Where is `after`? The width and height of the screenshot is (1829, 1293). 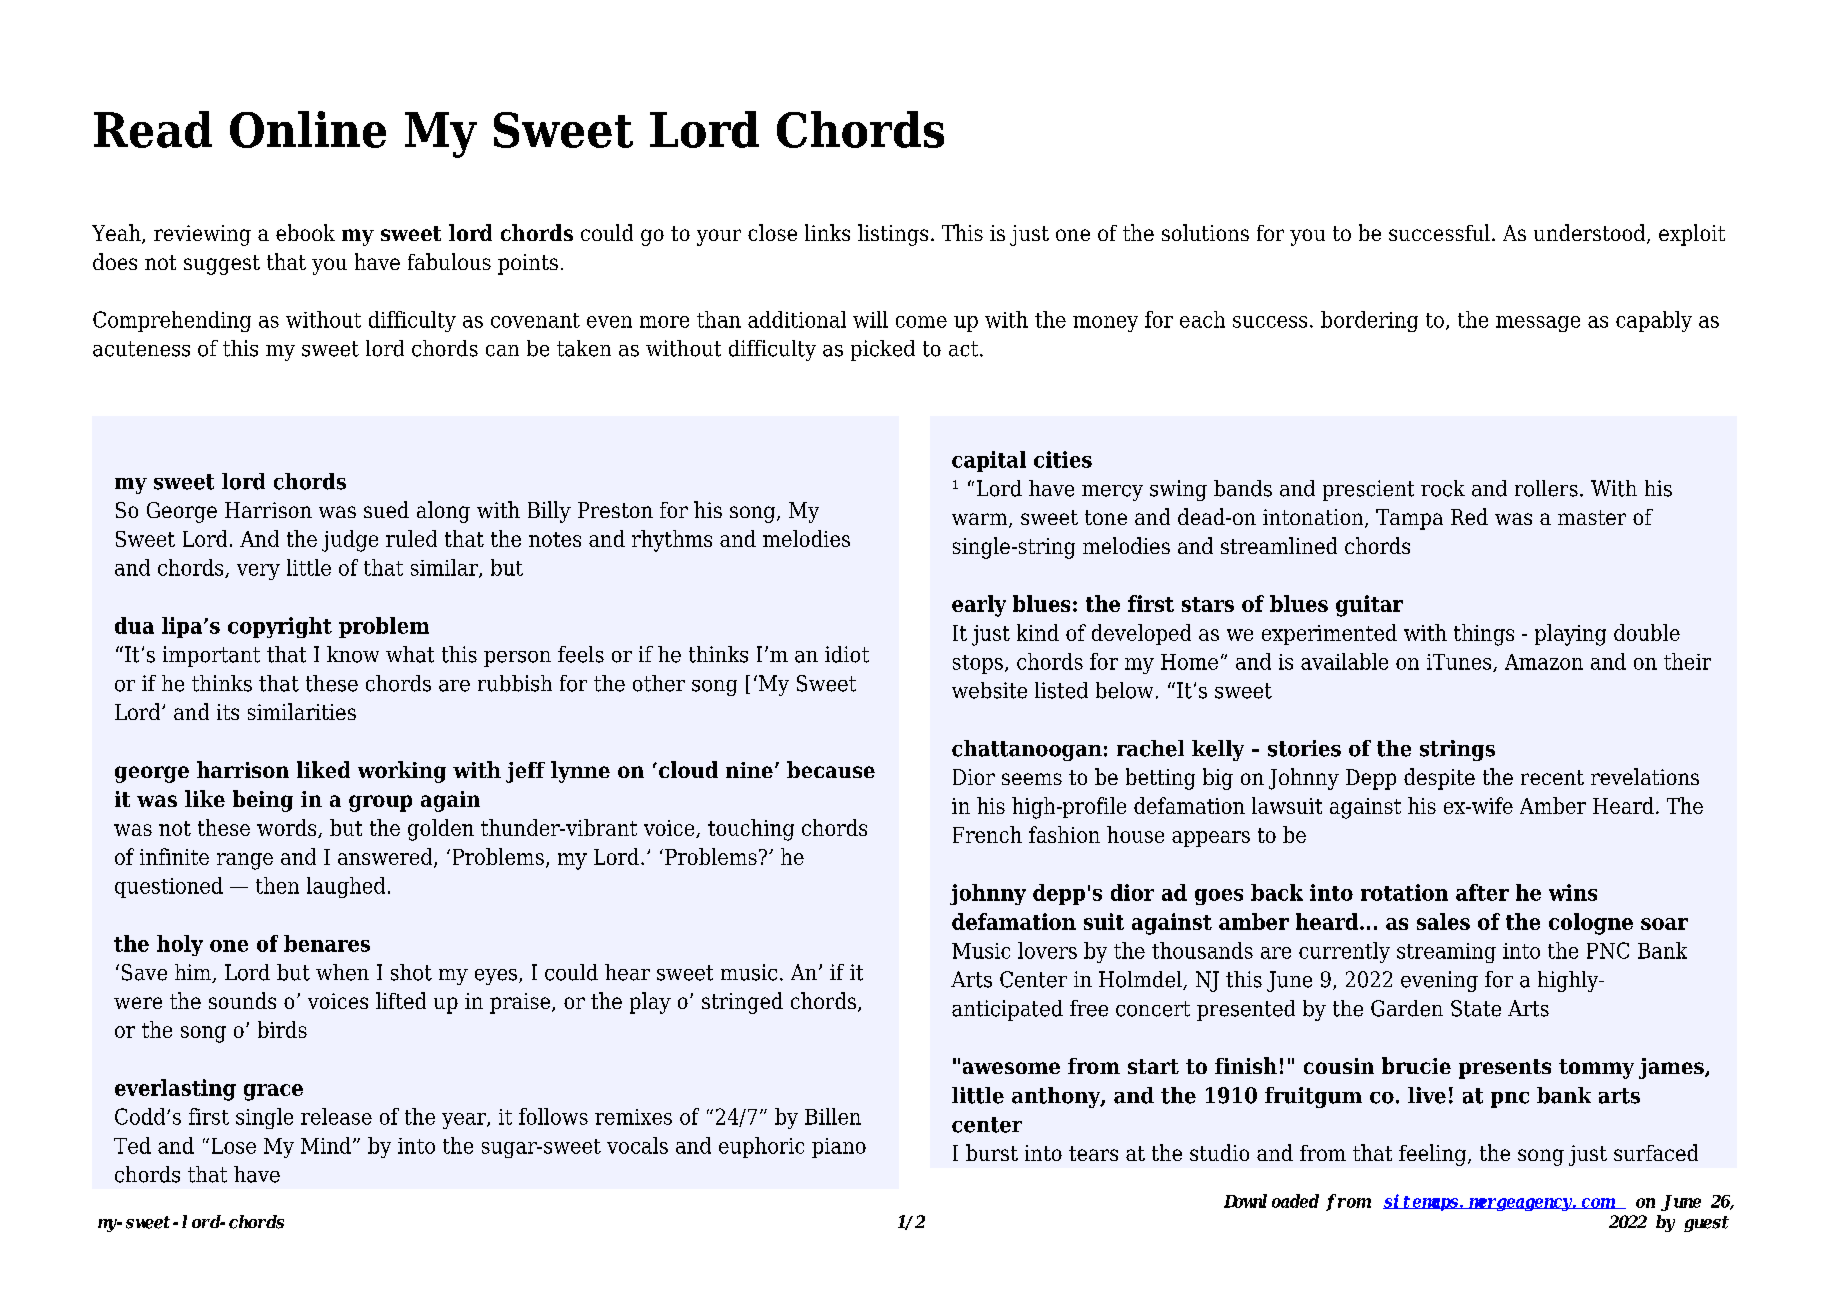
after is located at coordinates (1482, 892).
